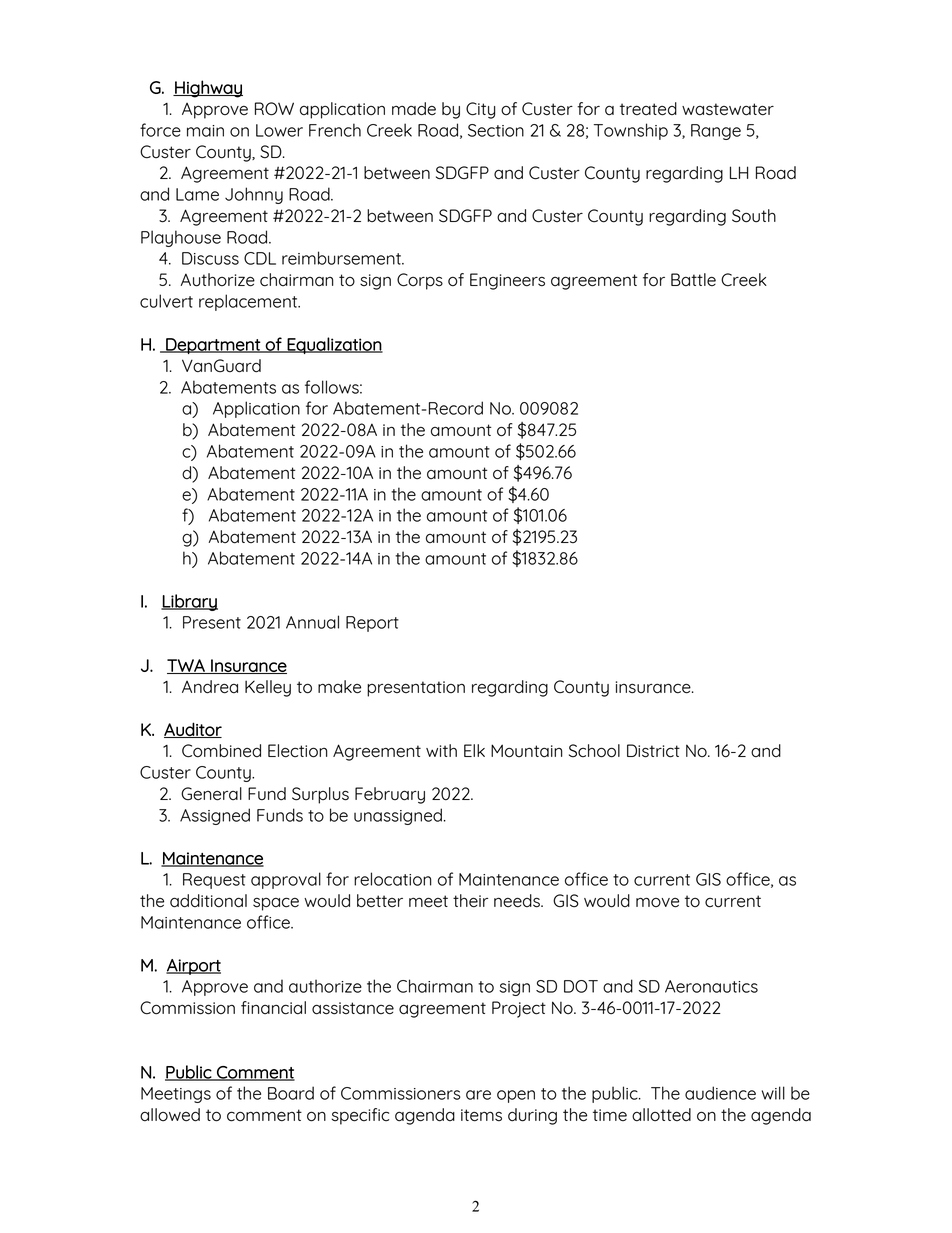 The image size is (952, 1233). Describe the element at coordinates (291, 1093) in the image. I see `Board` at that location.
